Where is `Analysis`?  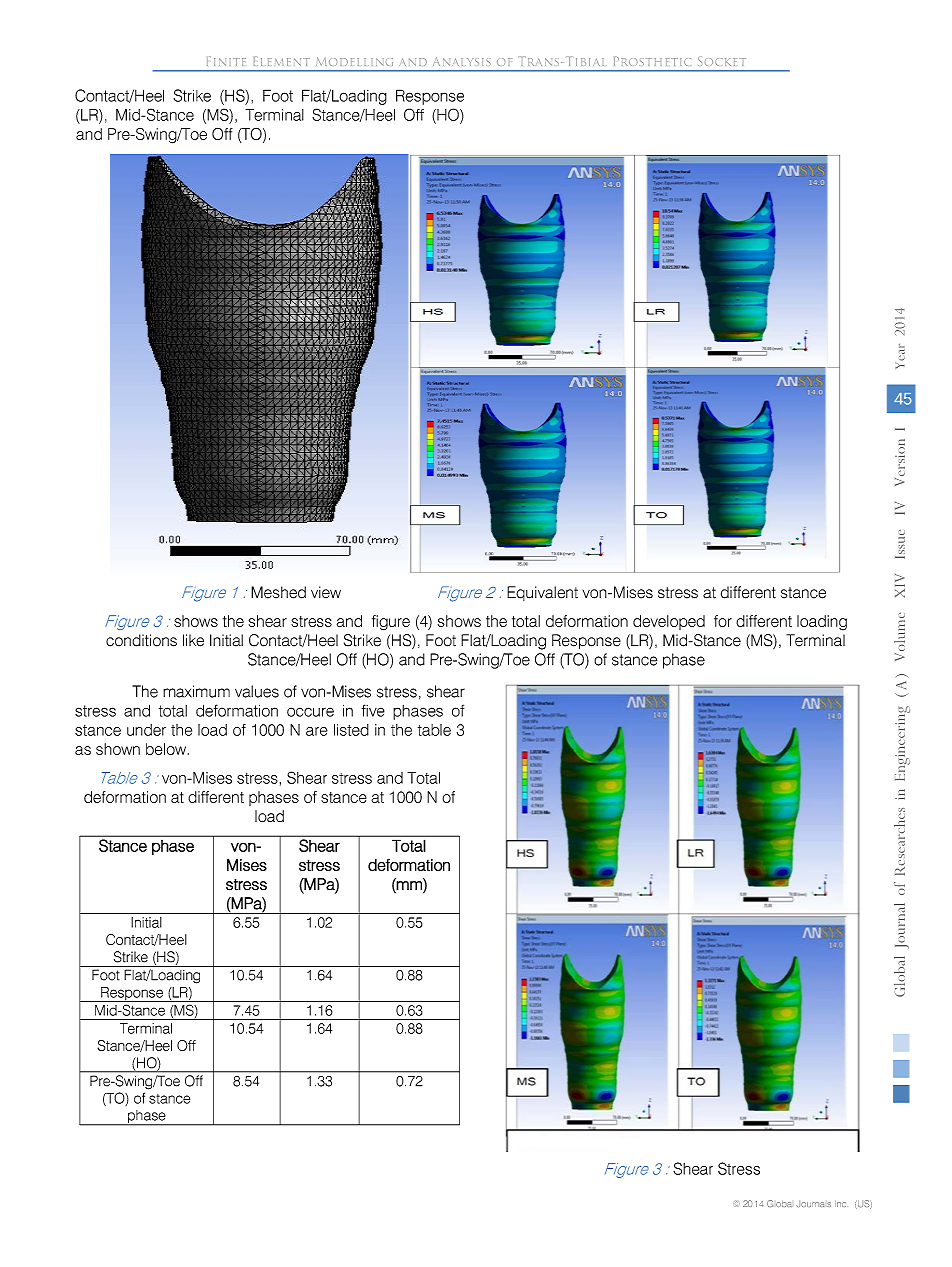 Analysis is located at coordinates (462, 61).
